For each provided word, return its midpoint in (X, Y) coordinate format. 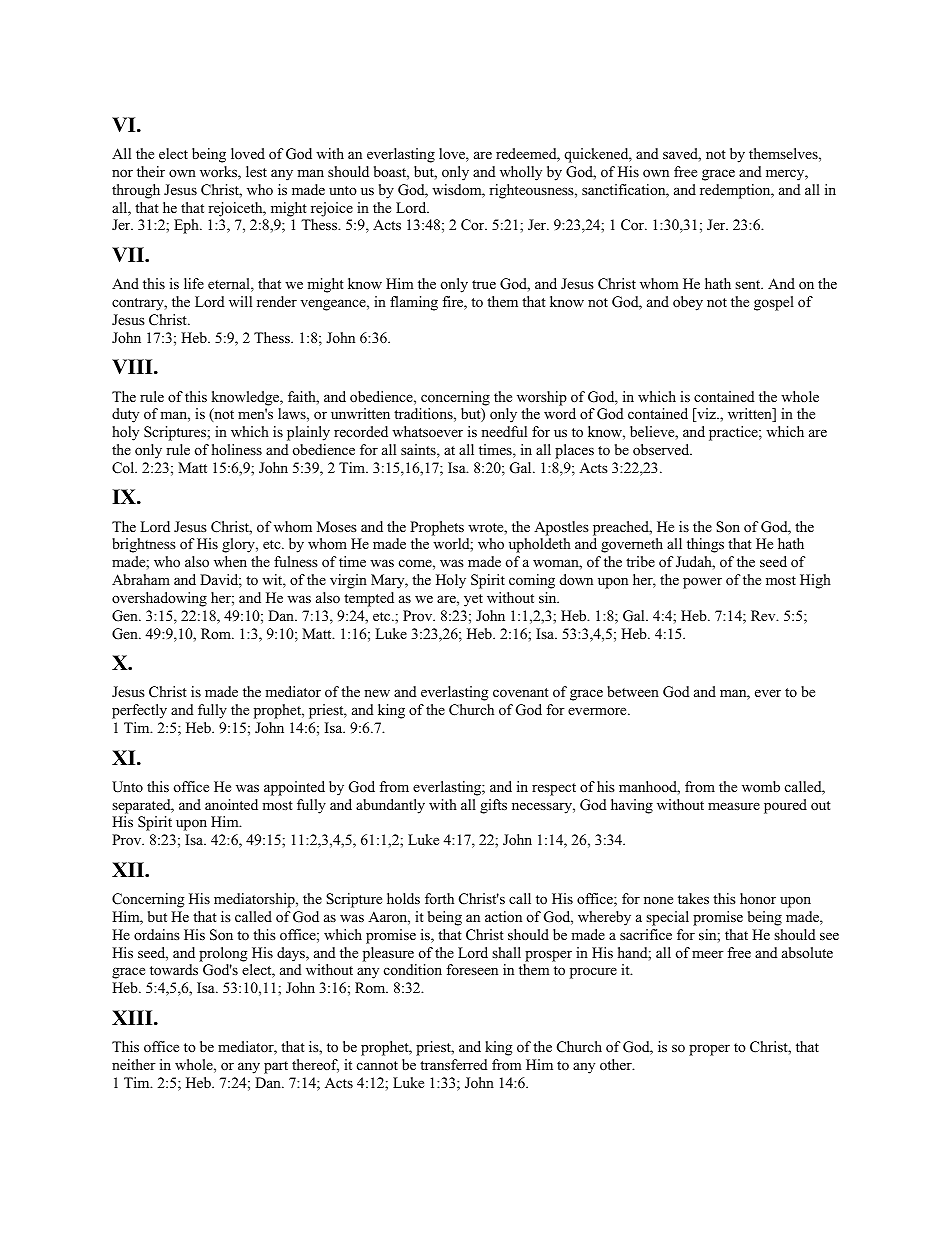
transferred (454, 1064)
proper (709, 1050)
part (276, 1067)
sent (749, 284)
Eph (187, 226)
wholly (521, 173)
